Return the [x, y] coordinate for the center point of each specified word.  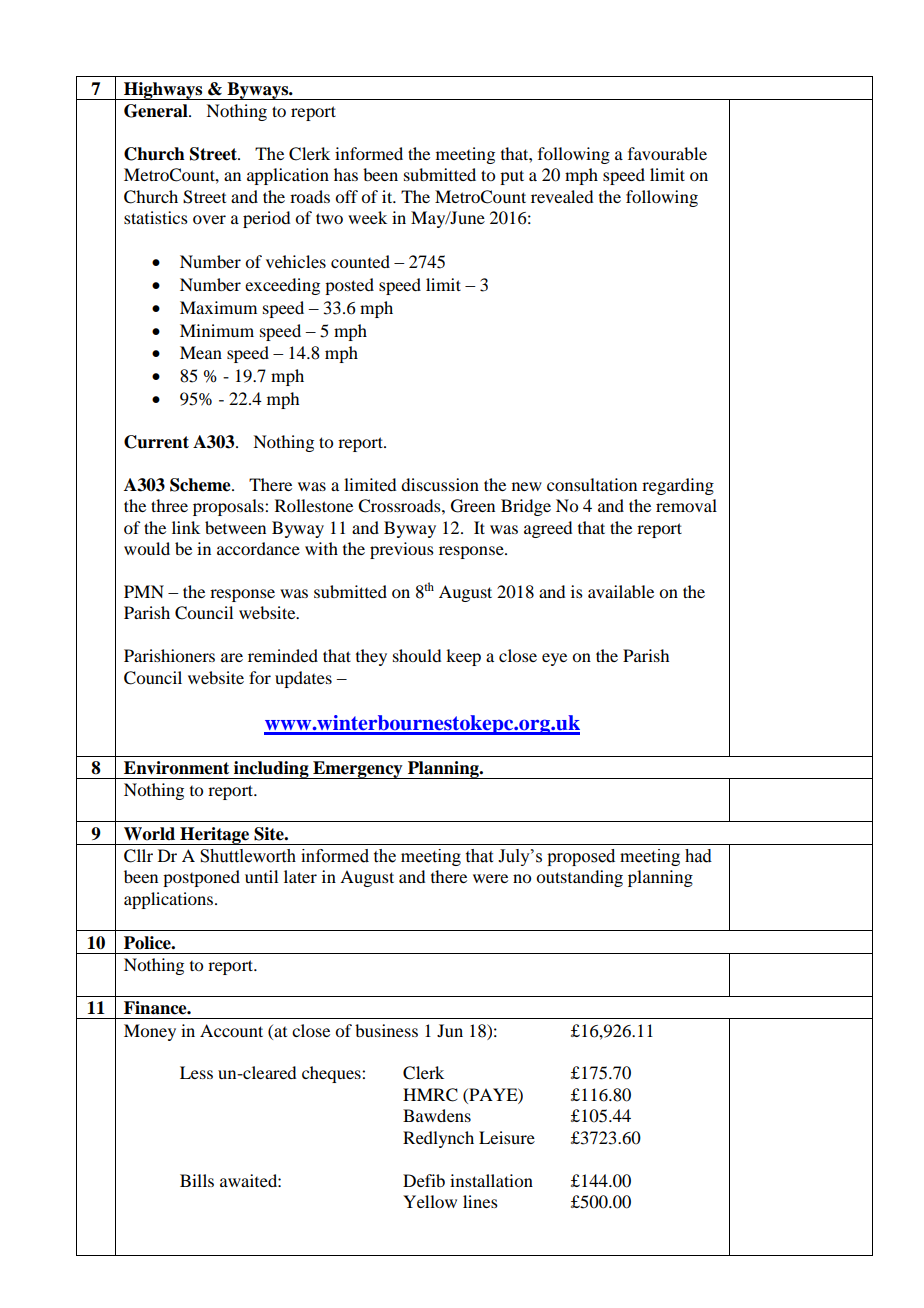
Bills [197, 1180]
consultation [592, 484]
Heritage [215, 836]
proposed [581, 857]
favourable [667, 153]
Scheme [201, 485]
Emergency [358, 770]
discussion [440, 484]
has [346, 174]
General [157, 111]
